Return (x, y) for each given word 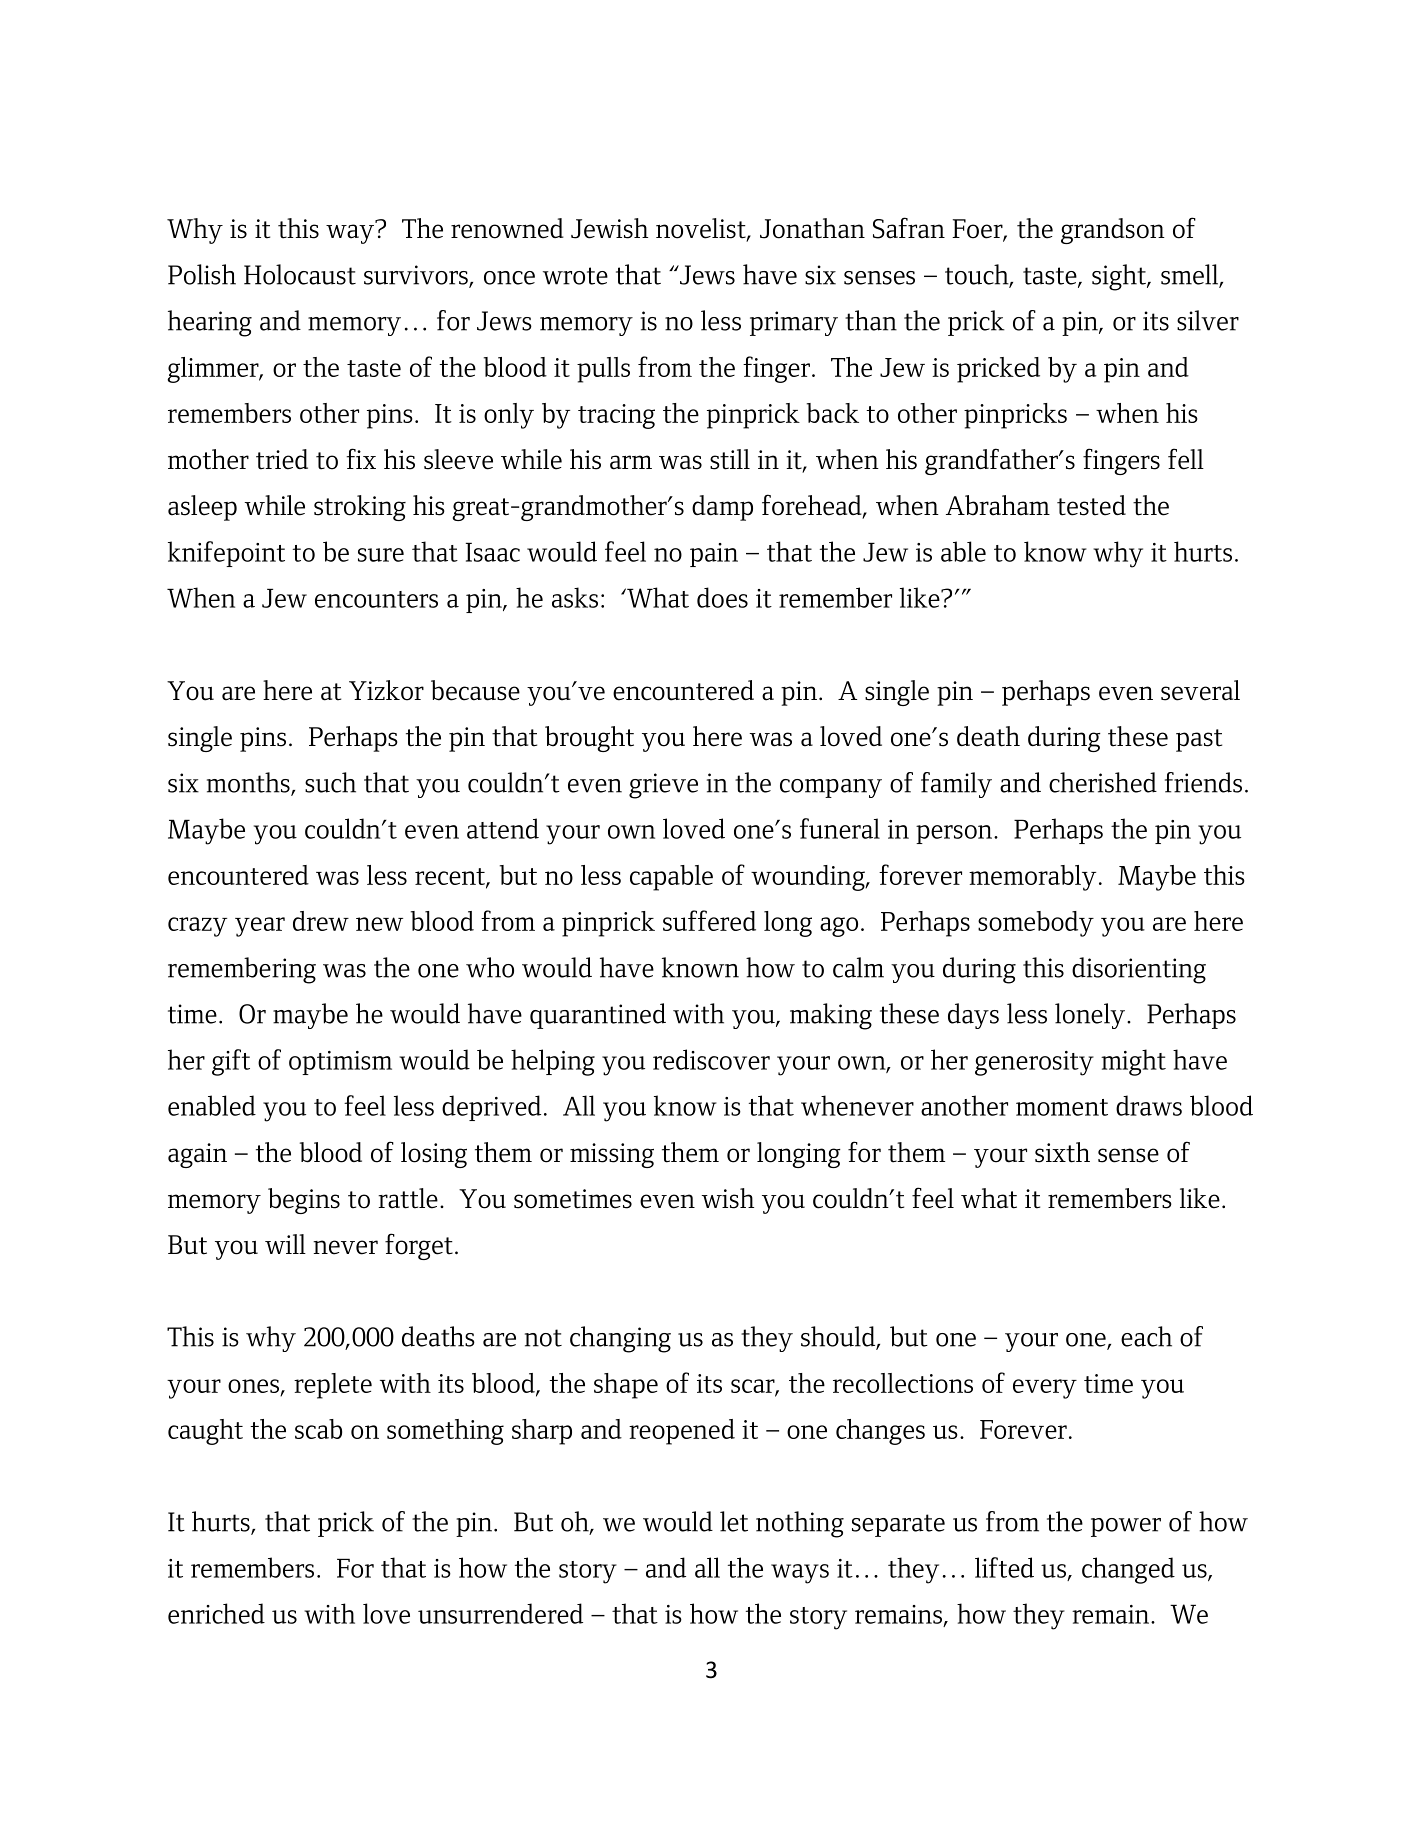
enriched (216, 1613)
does (722, 597)
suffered (709, 920)
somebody (1036, 924)
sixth (1062, 1152)
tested (1091, 505)
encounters (376, 599)
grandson (1113, 231)
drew (321, 921)
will (285, 1244)
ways (800, 1574)
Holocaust (300, 274)
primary (794, 323)
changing (620, 1339)
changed (1128, 1570)
